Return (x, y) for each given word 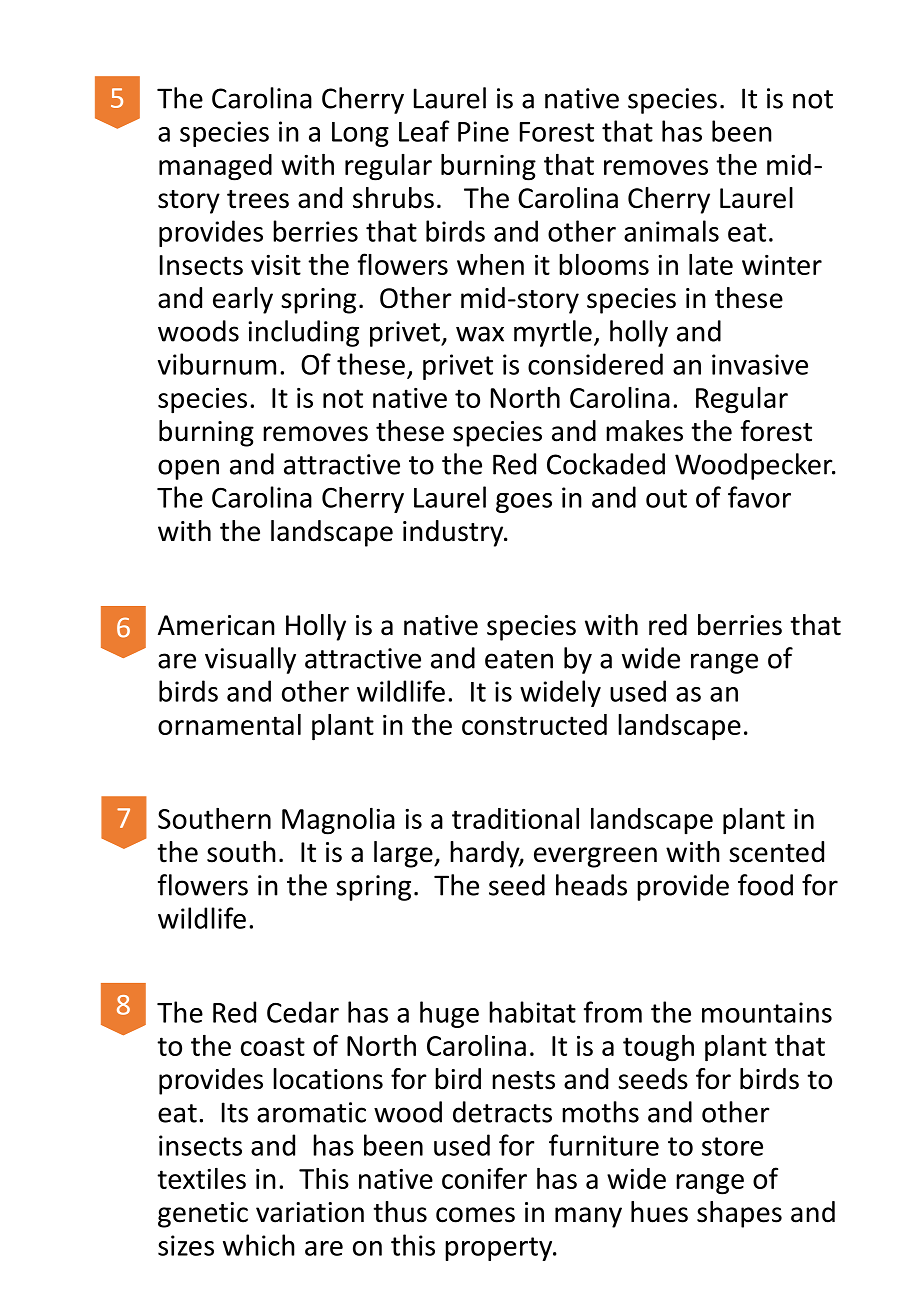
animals (671, 231)
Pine (483, 131)
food (765, 885)
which (259, 1245)
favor (759, 497)
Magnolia (338, 821)
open (188, 469)
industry (454, 533)
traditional (515, 818)
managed (215, 167)
